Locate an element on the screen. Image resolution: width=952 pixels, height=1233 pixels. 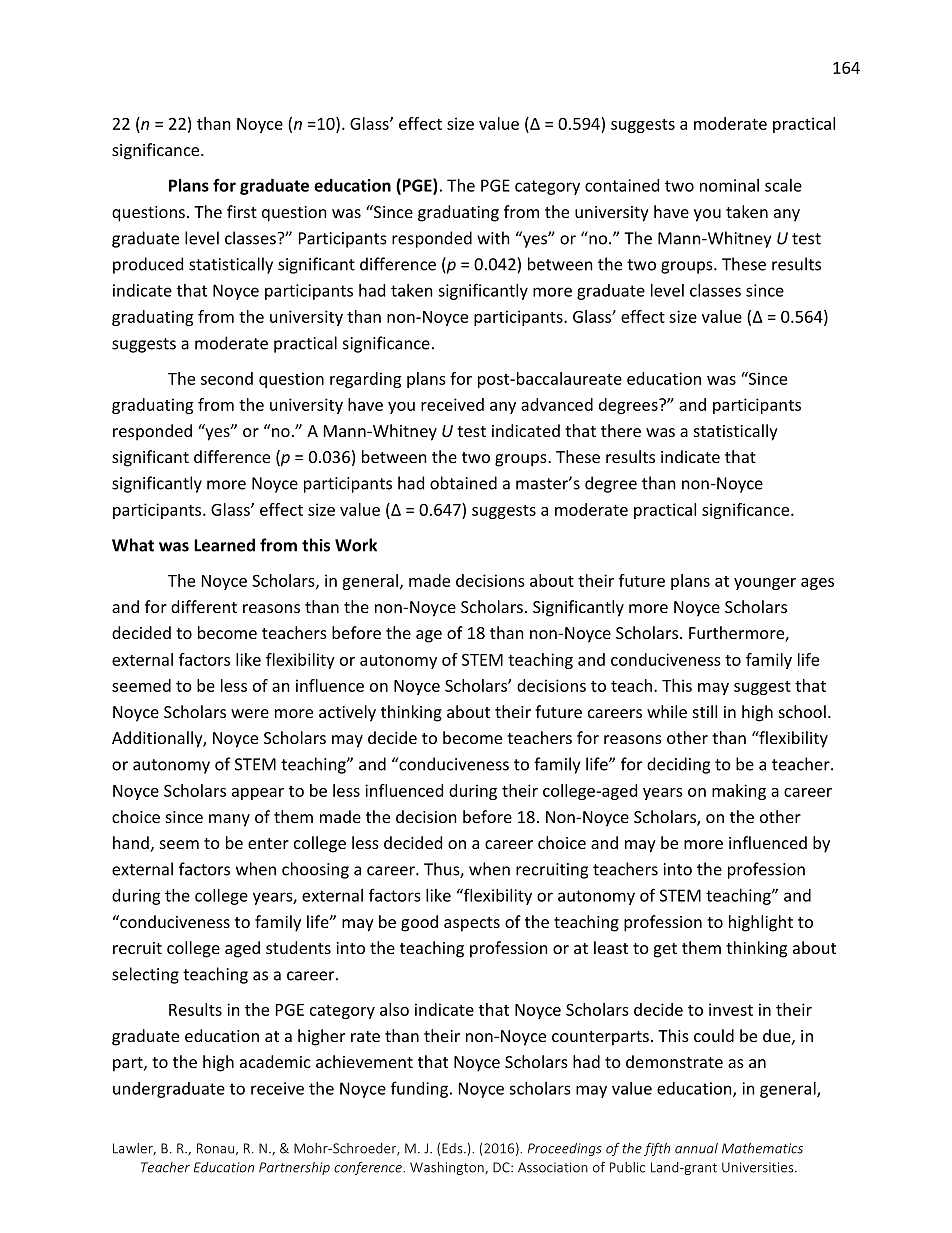
academic is located at coordinates (275, 1061).
